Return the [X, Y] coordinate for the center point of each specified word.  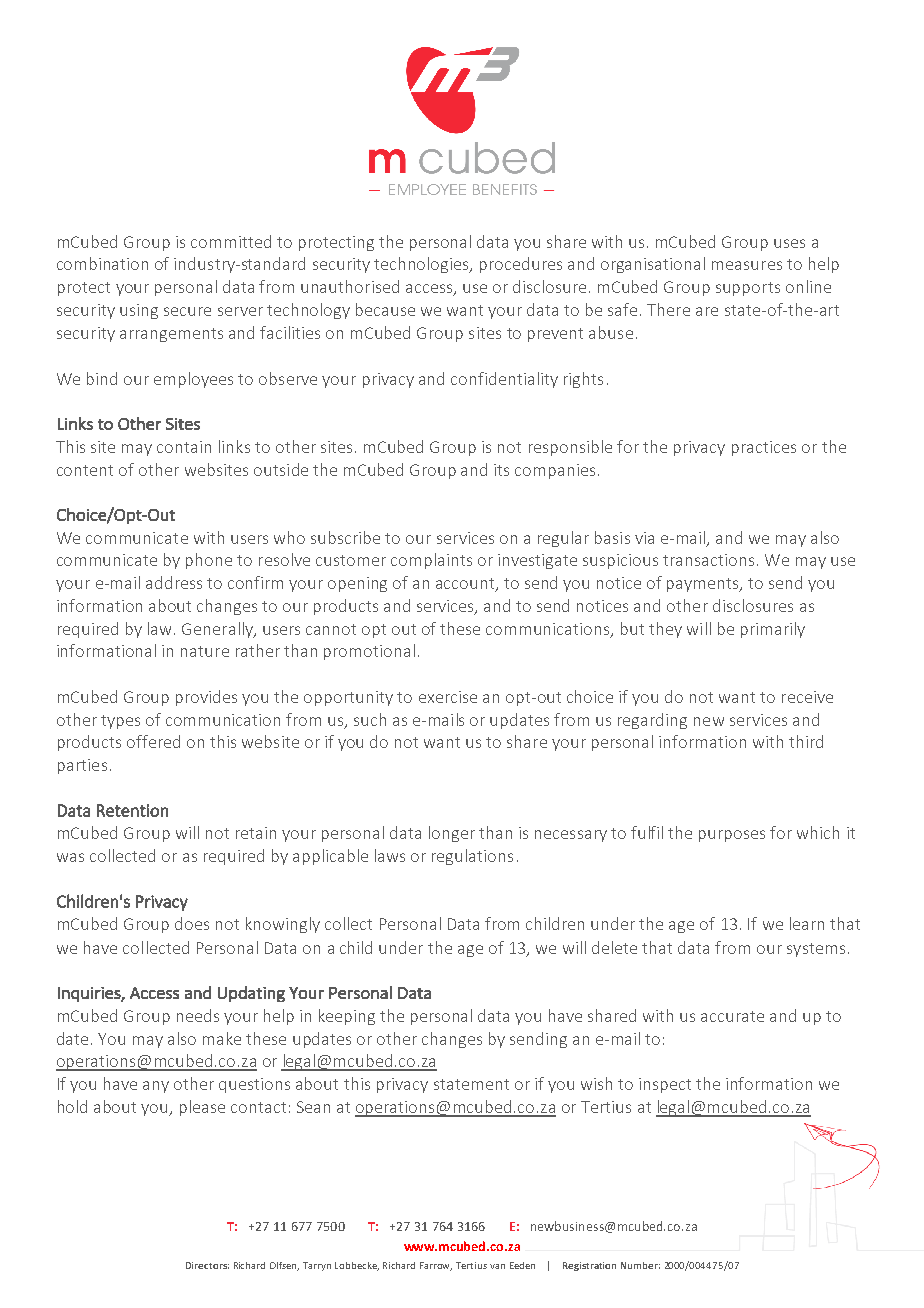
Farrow [436, 1266]
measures [747, 265]
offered [153, 741]
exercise [448, 697]
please [202, 1108]
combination [102, 263]
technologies [423, 265]
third [806, 741]
